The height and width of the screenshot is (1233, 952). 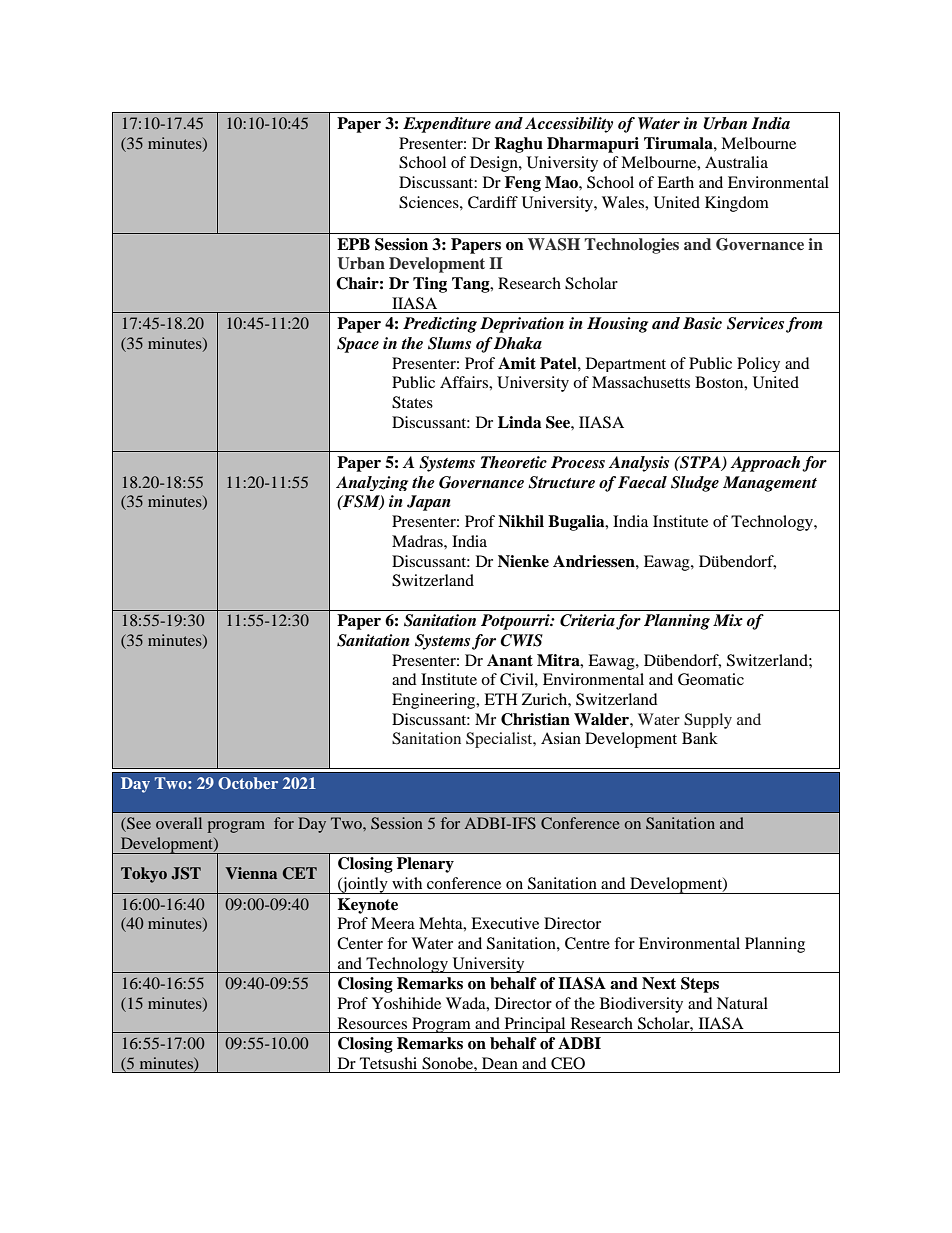 I want to click on Resources, so click(x=372, y=1023).
